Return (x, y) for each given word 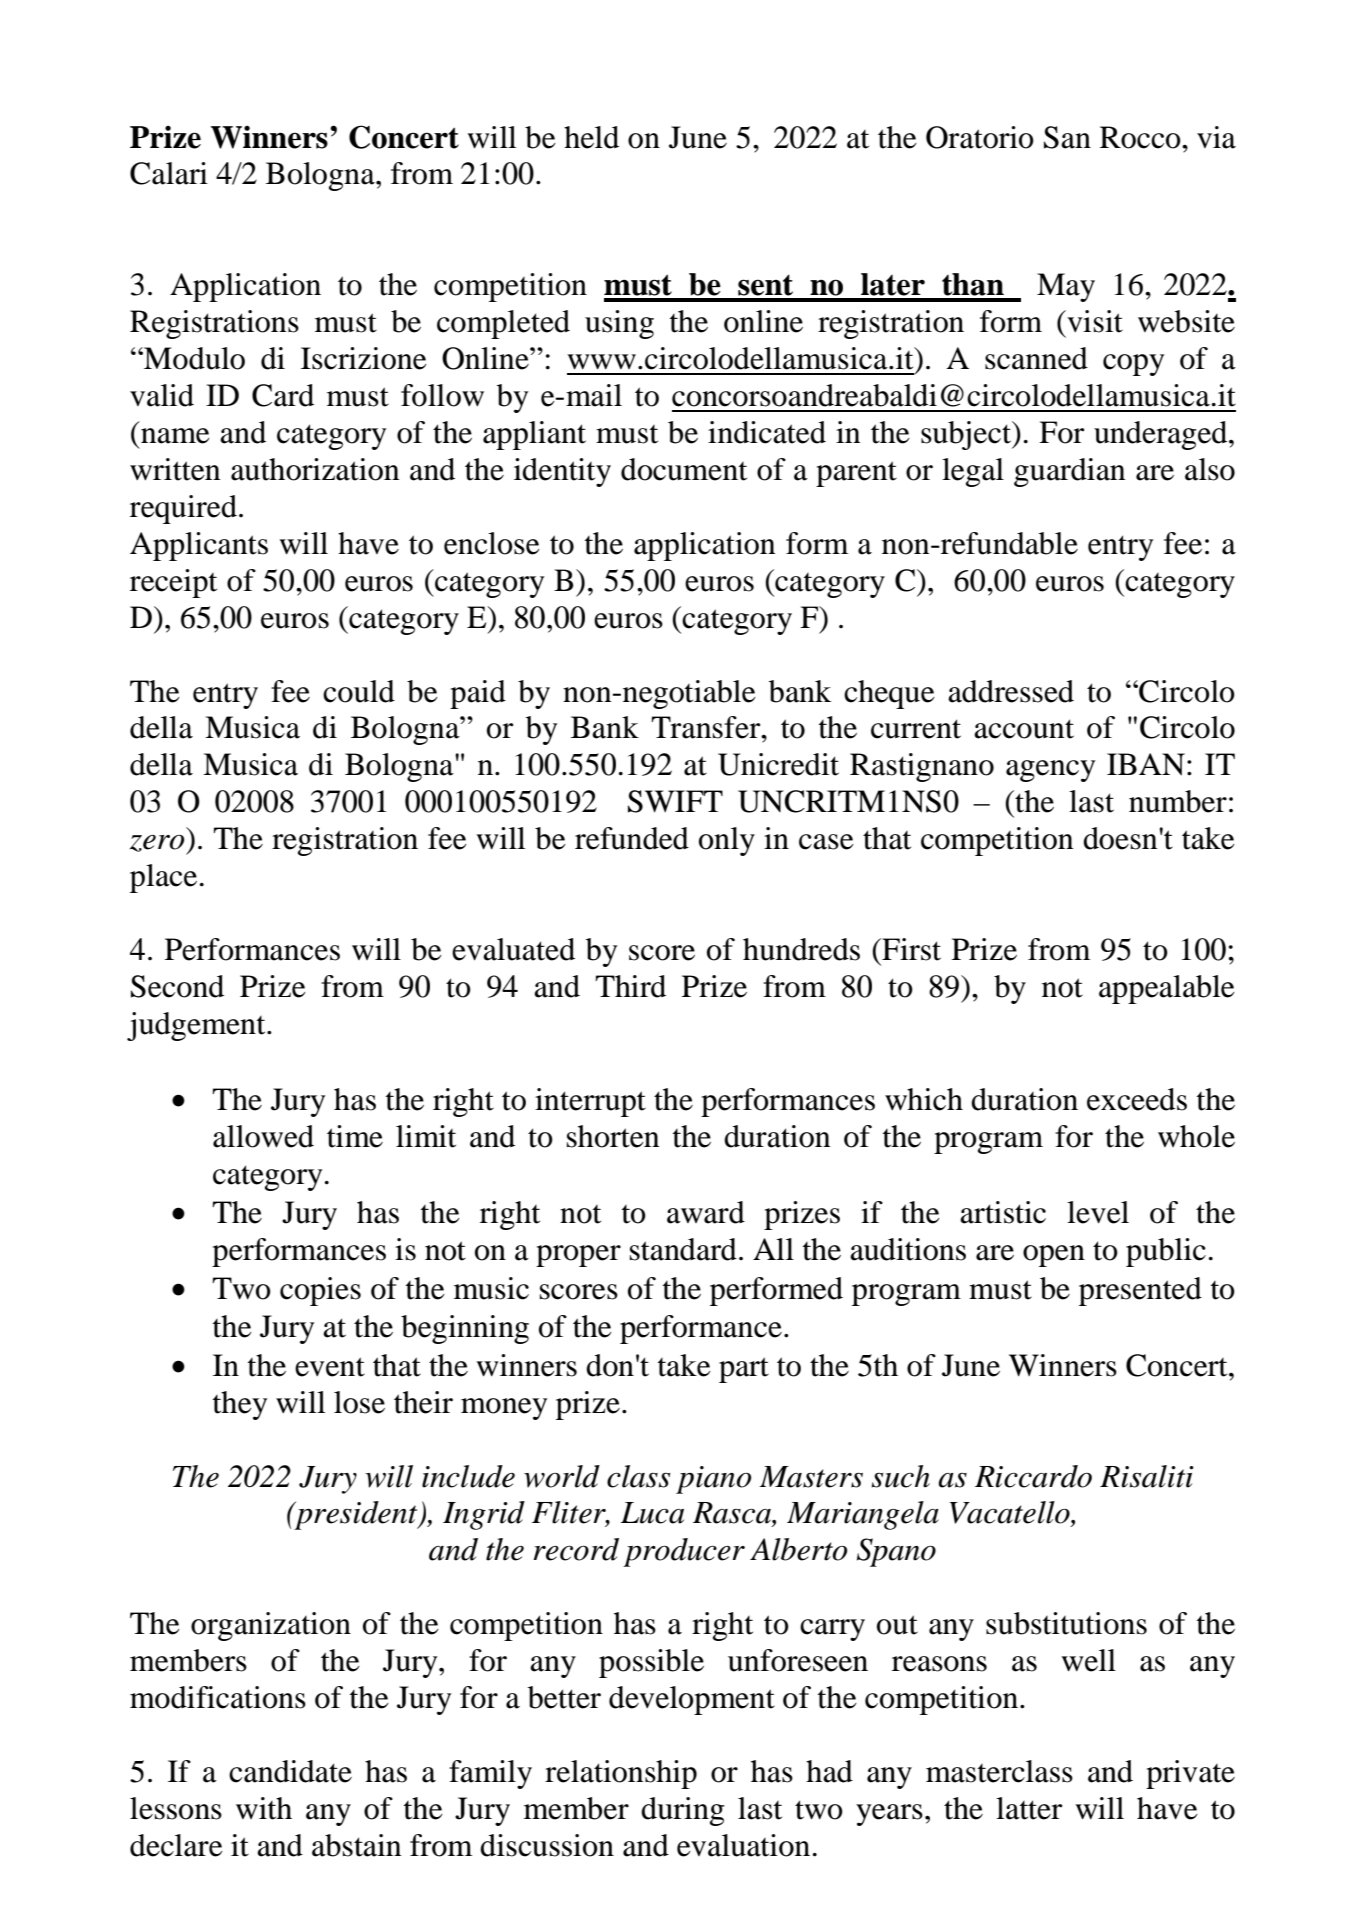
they (240, 1405)
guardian (1069, 472)
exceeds (1137, 1099)
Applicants (199, 546)
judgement (197, 1026)
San (1067, 137)
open (1054, 1256)
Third (630, 986)
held (591, 137)
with (264, 1808)
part (744, 1370)
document (684, 469)
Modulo (193, 358)
